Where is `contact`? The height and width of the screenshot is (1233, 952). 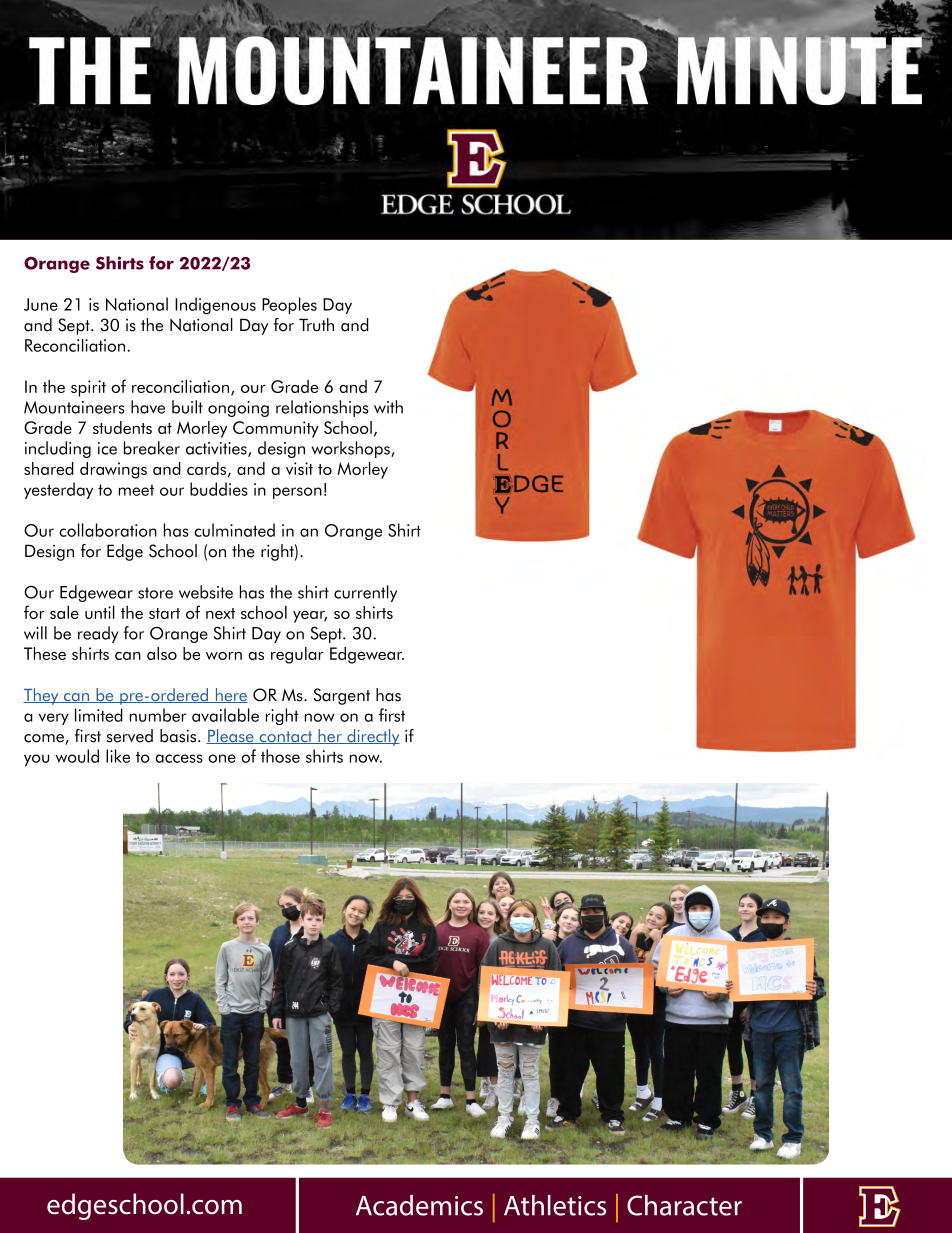 contact is located at coordinates (286, 737).
